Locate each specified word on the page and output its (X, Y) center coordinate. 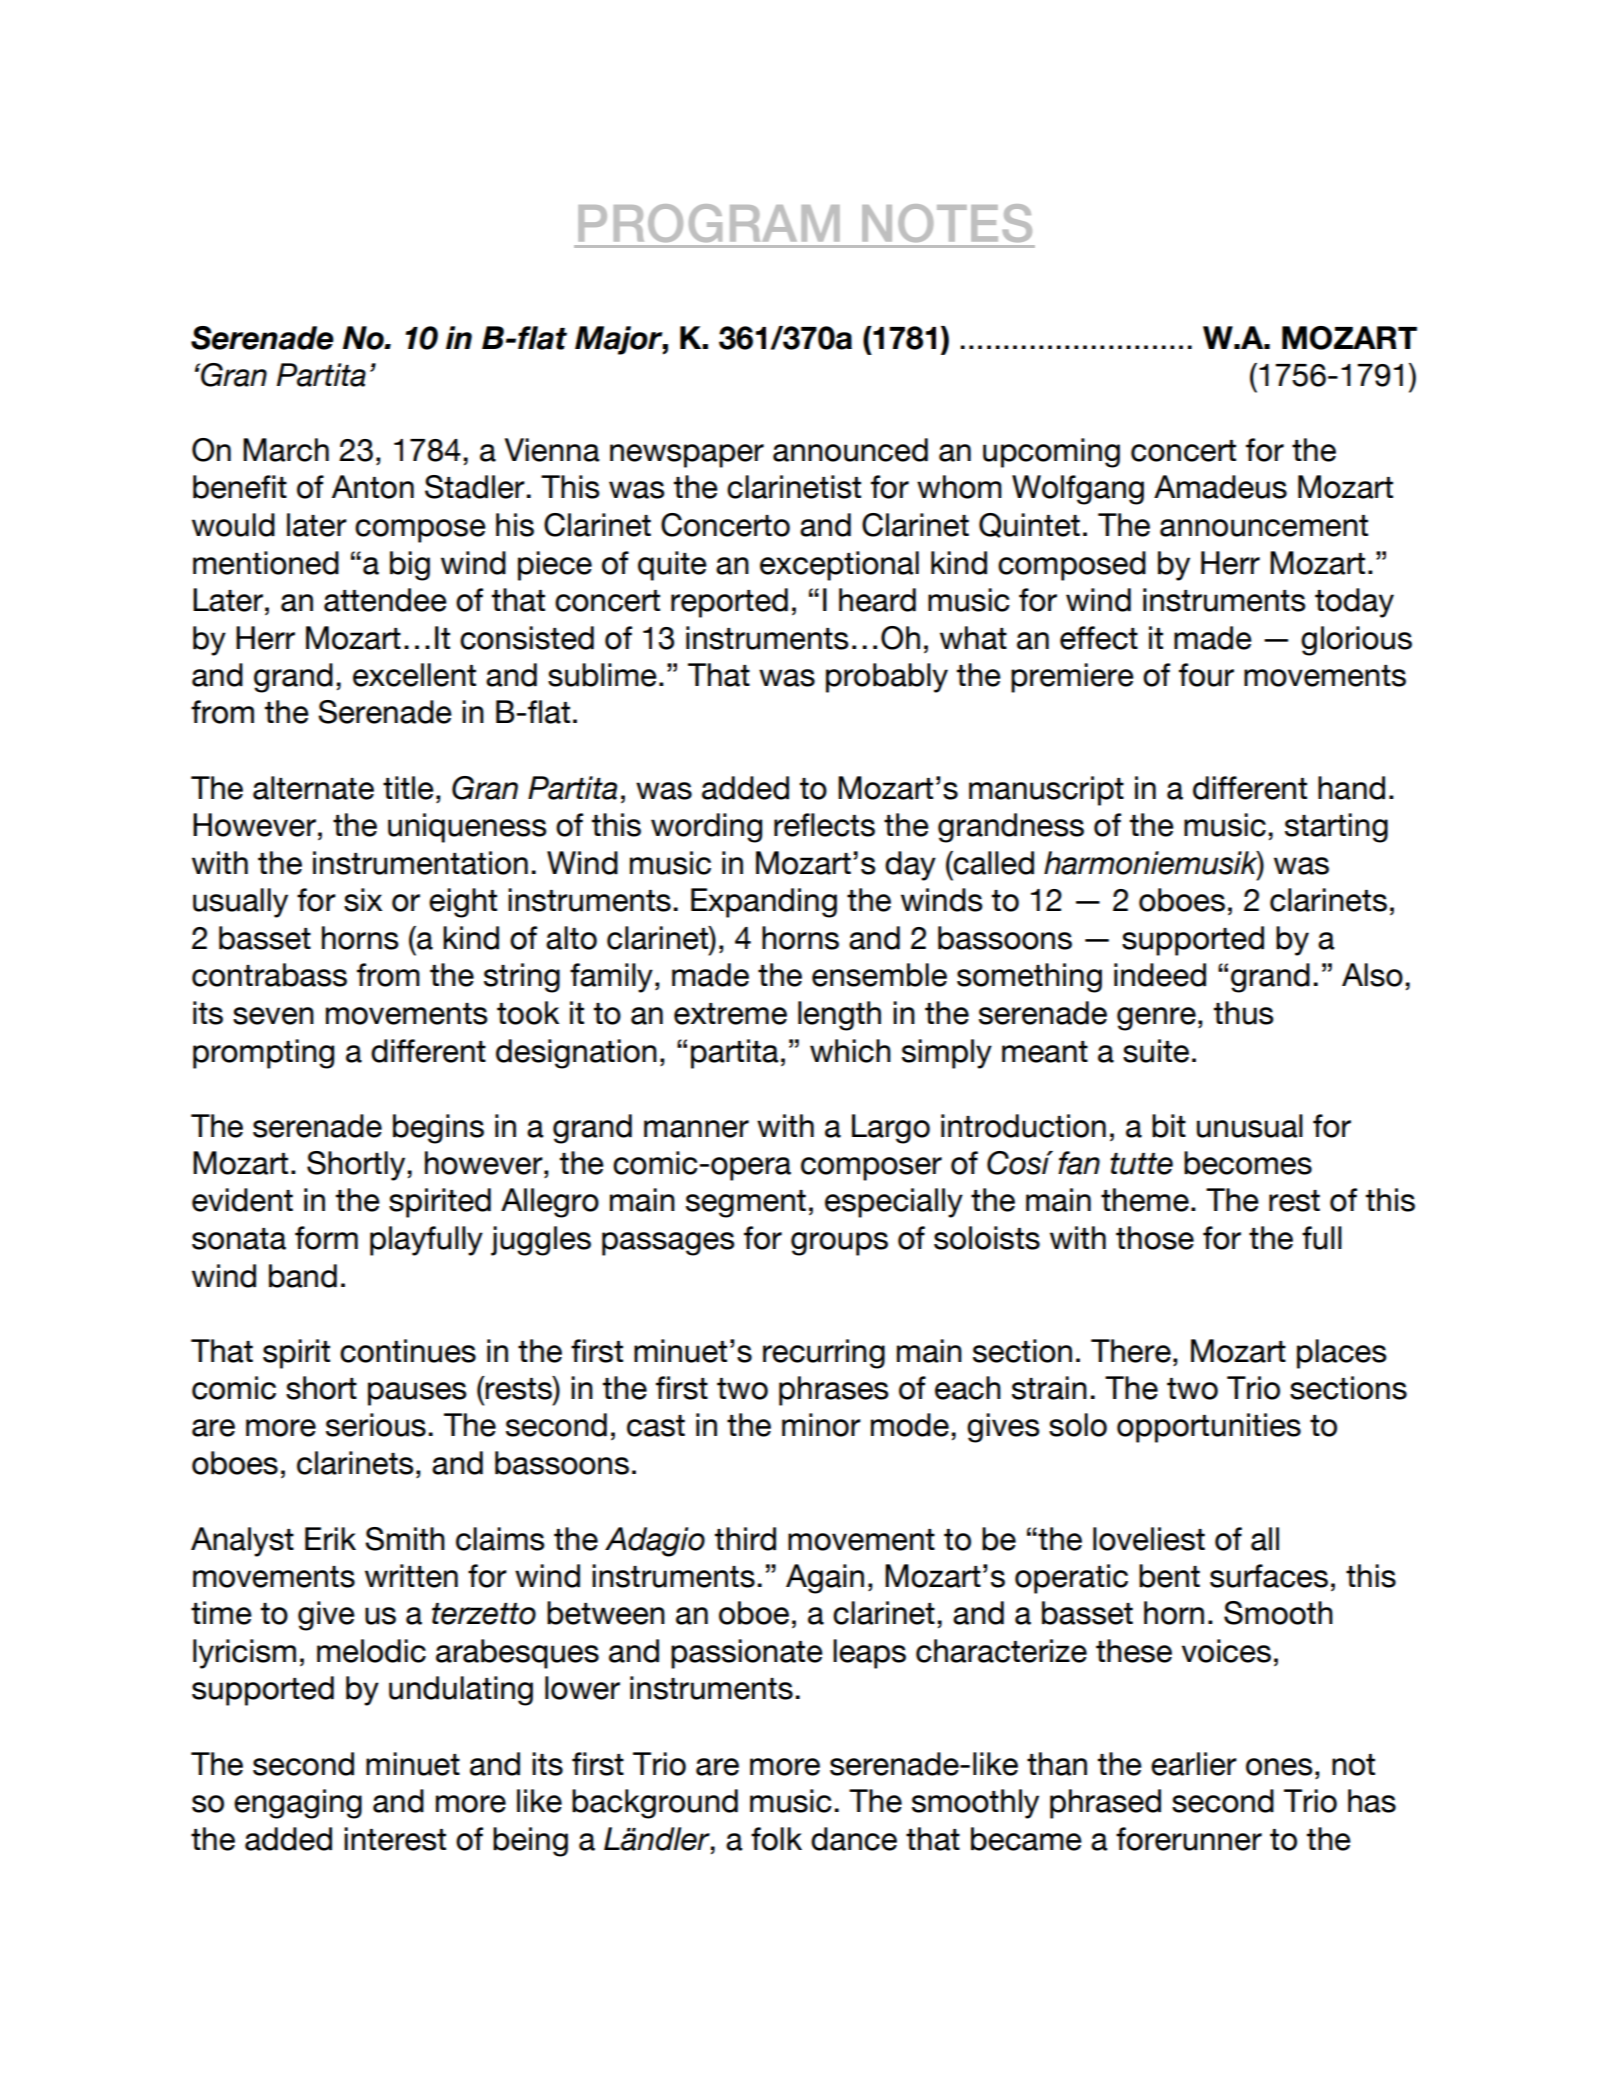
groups (839, 1244)
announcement (1264, 526)
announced (850, 450)
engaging (298, 1804)
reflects (824, 825)
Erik (330, 1538)
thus (1244, 1013)
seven (273, 1016)
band (303, 1276)
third (745, 1539)
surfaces (1269, 1576)
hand (1351, 788)
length (839, 1016)
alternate (313, 788)
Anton (373, 487)
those (1155, 1238)
